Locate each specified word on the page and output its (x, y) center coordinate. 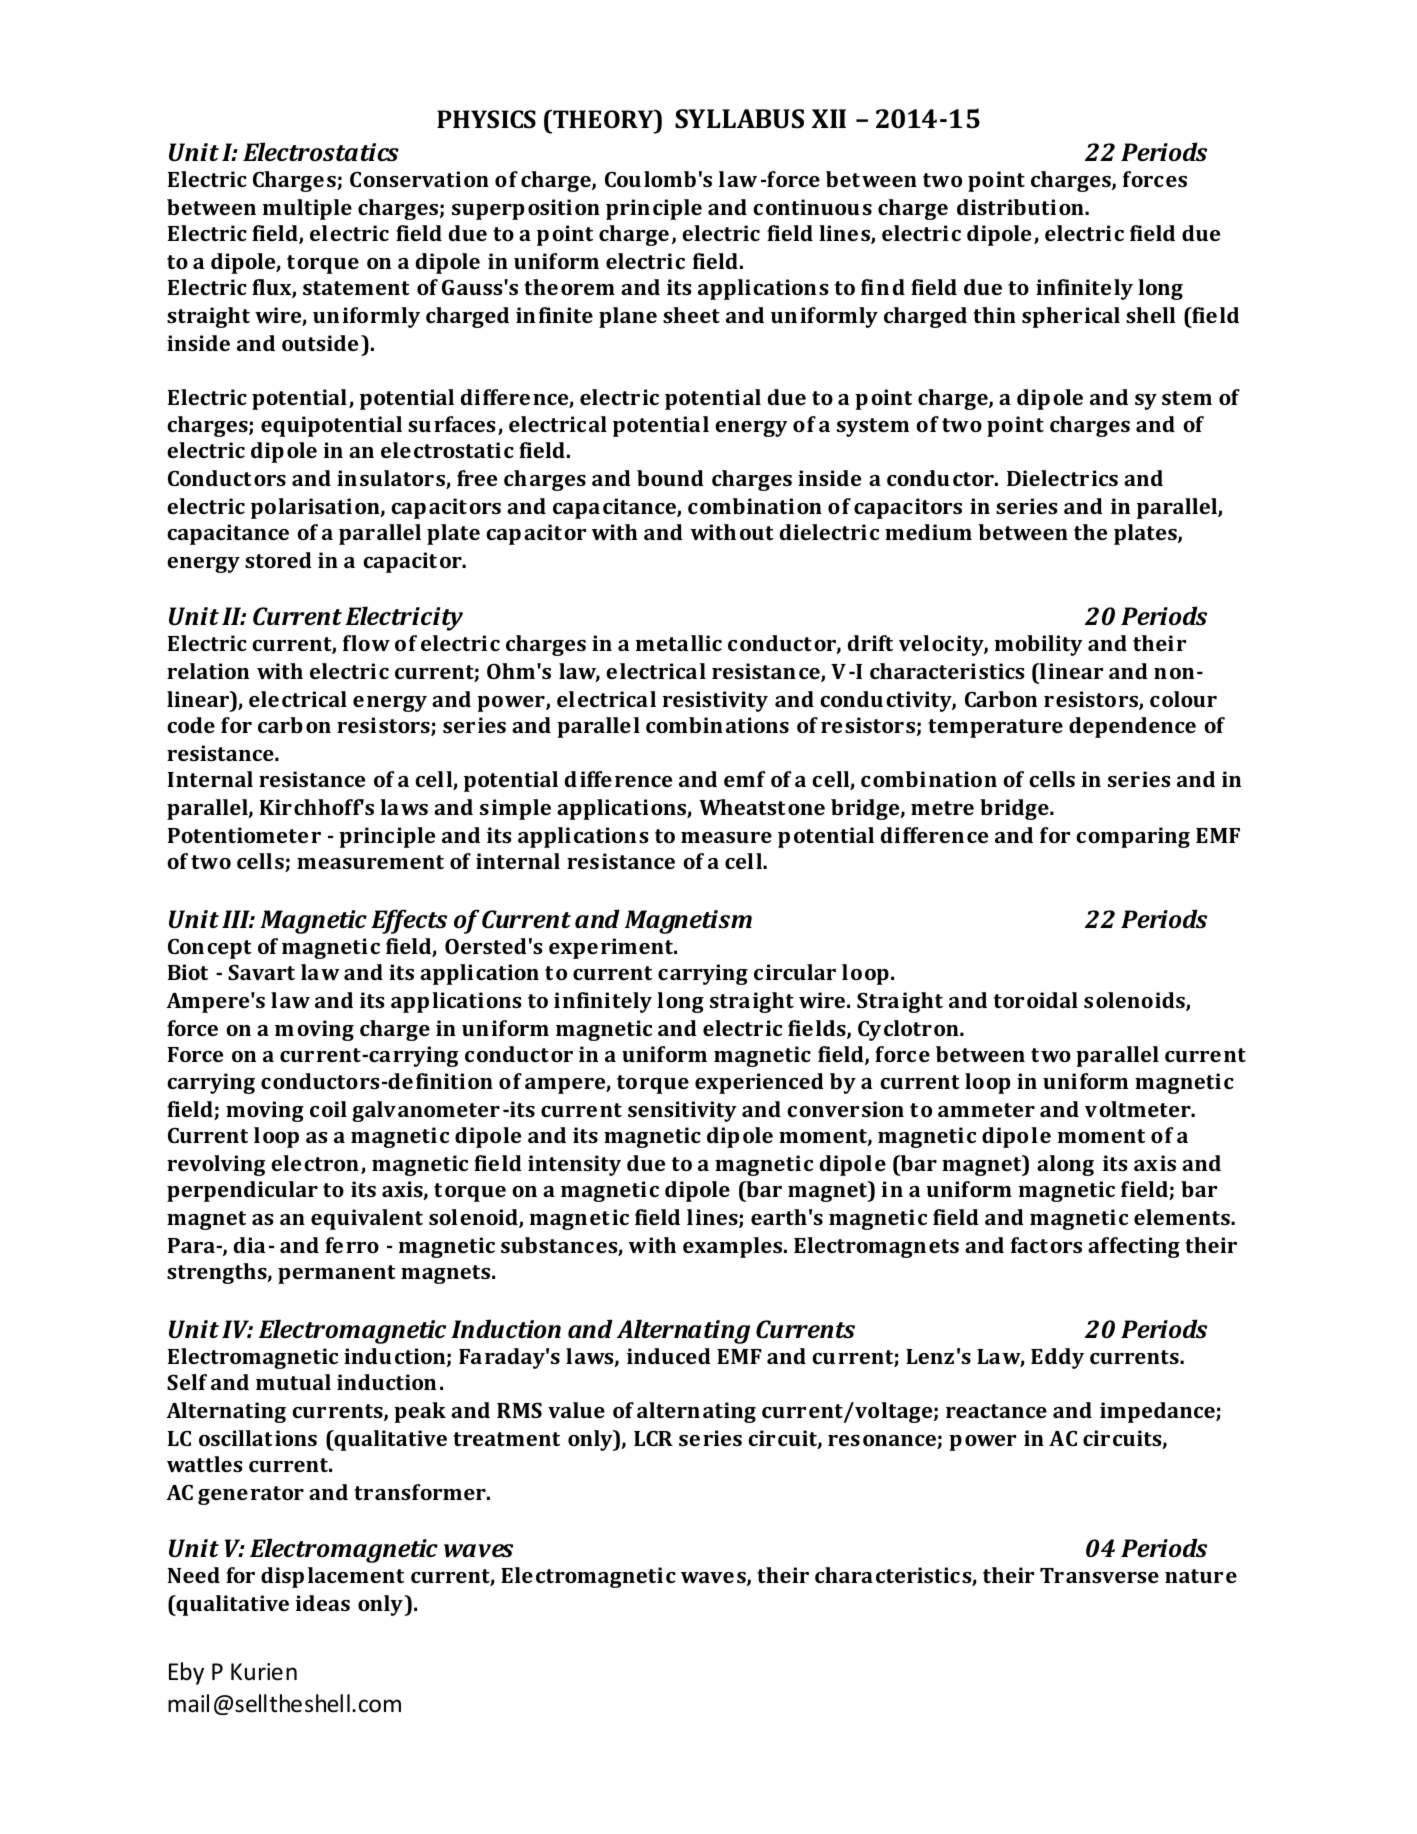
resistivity (715, 701)
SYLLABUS (739, 119)
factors (1046, 1245)
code (191, 725)
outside (320, 343)
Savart (261, 972)
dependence (1132, 727)
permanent (337, 1274)
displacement (332, 1577)
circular (795, 972)
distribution (1021, 207)
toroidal (1036, 1000)
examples (732, 1247)
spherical (1071, 317)
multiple (307, 209)
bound (670, 478)
